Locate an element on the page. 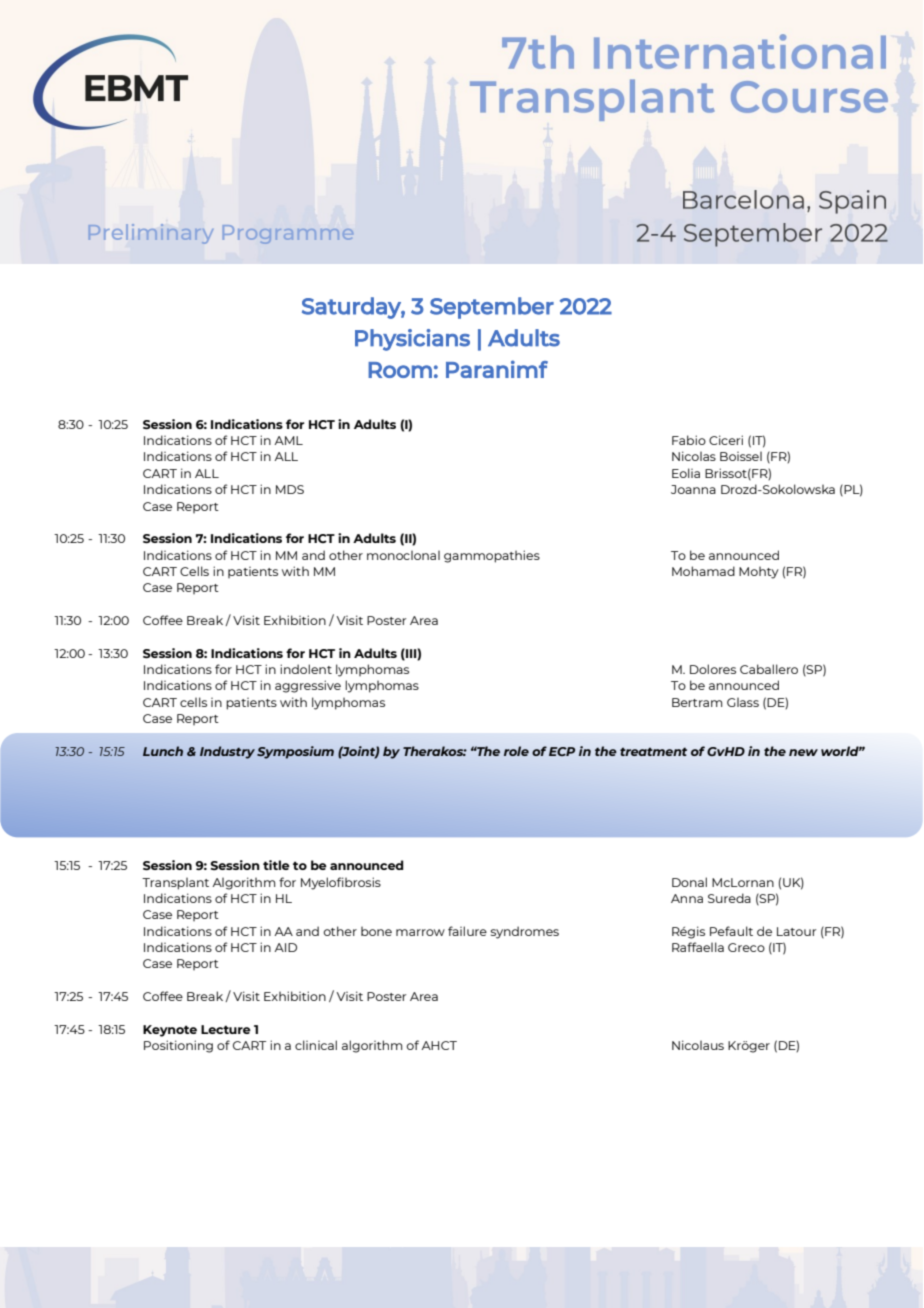 The height and width of the page is (1308, 924). title is located at coordinates (276, 865).
